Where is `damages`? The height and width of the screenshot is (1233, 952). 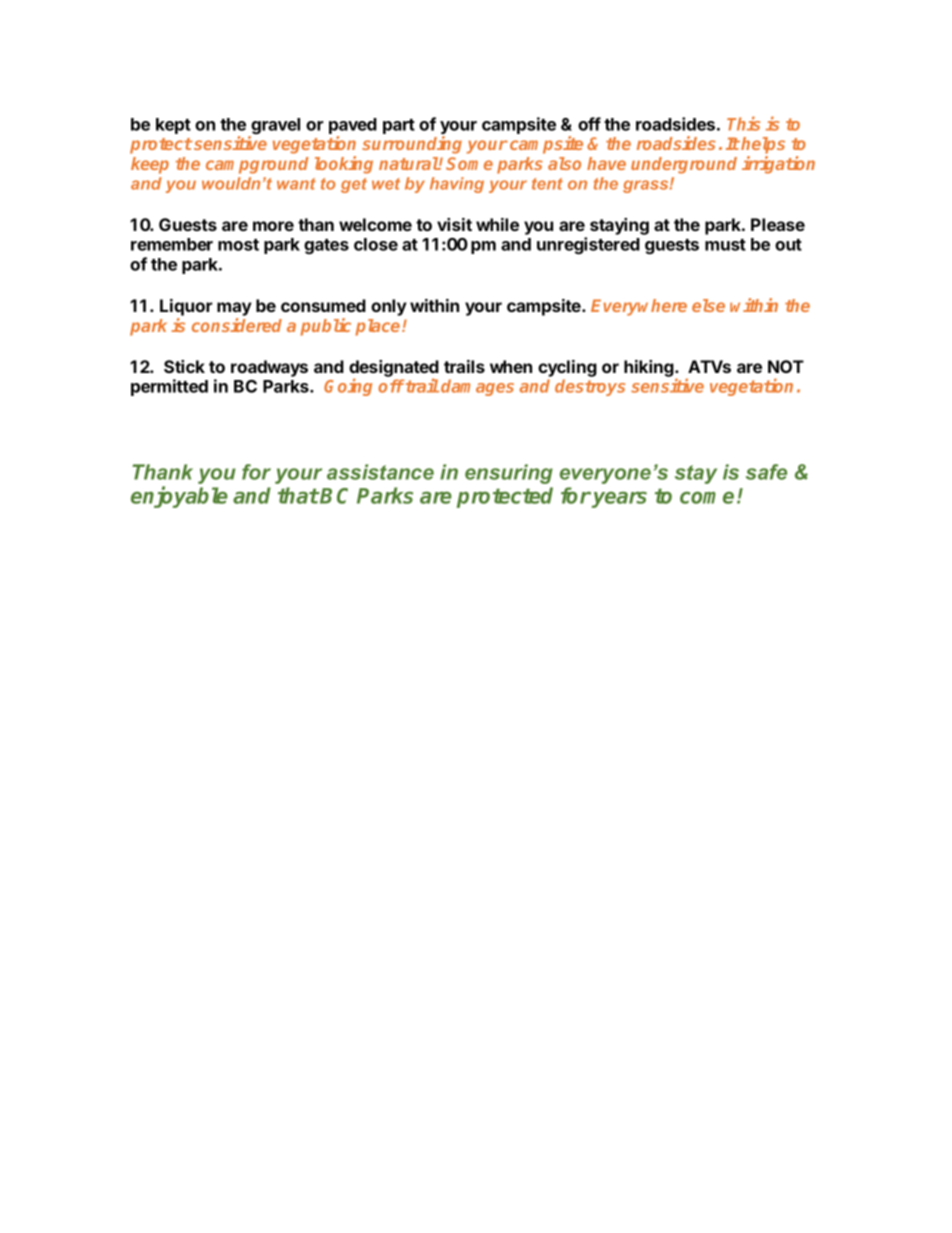
damages is located at coordinates (477, 387).
